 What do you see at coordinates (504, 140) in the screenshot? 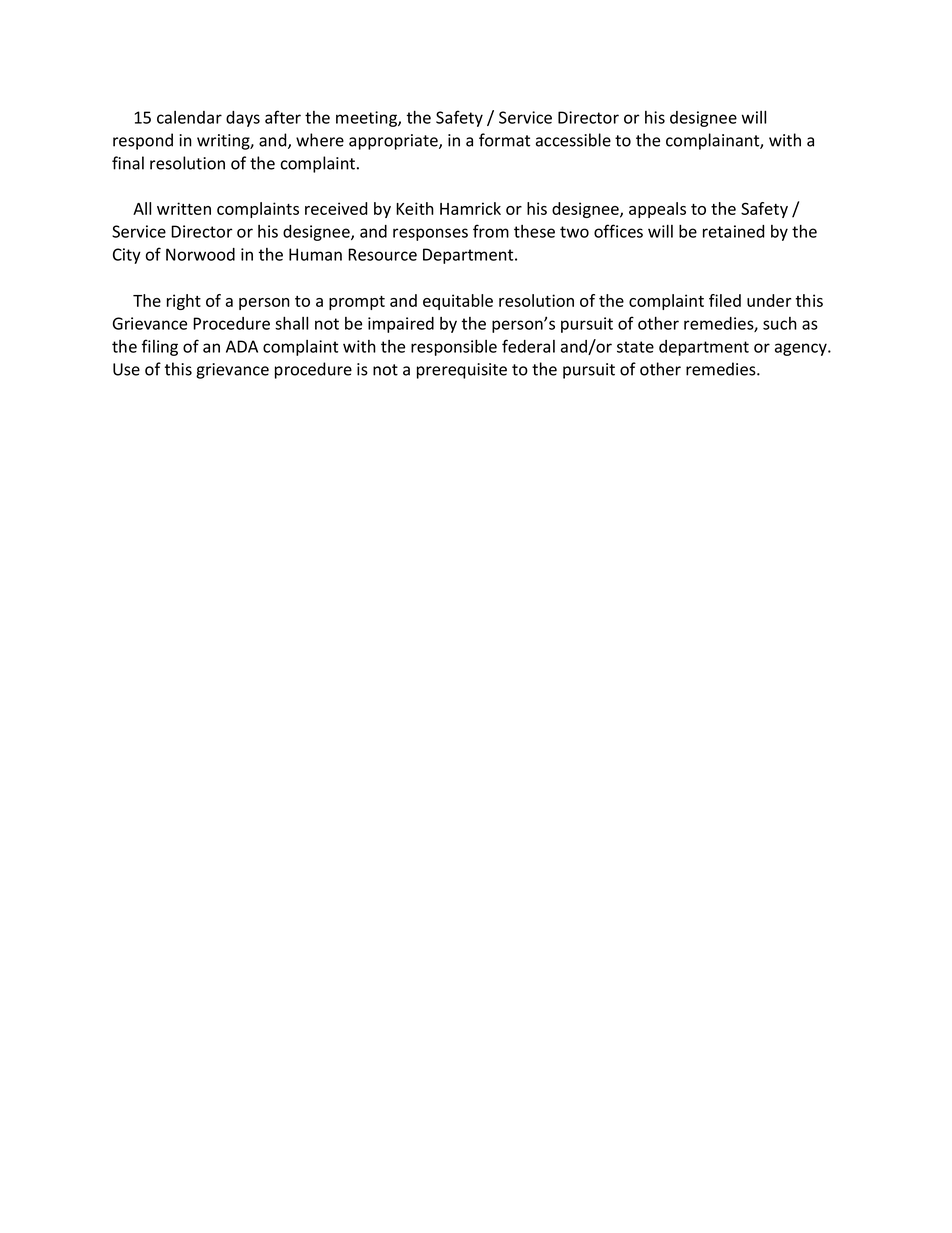
I see `format` at bounding box center [504, 140].
